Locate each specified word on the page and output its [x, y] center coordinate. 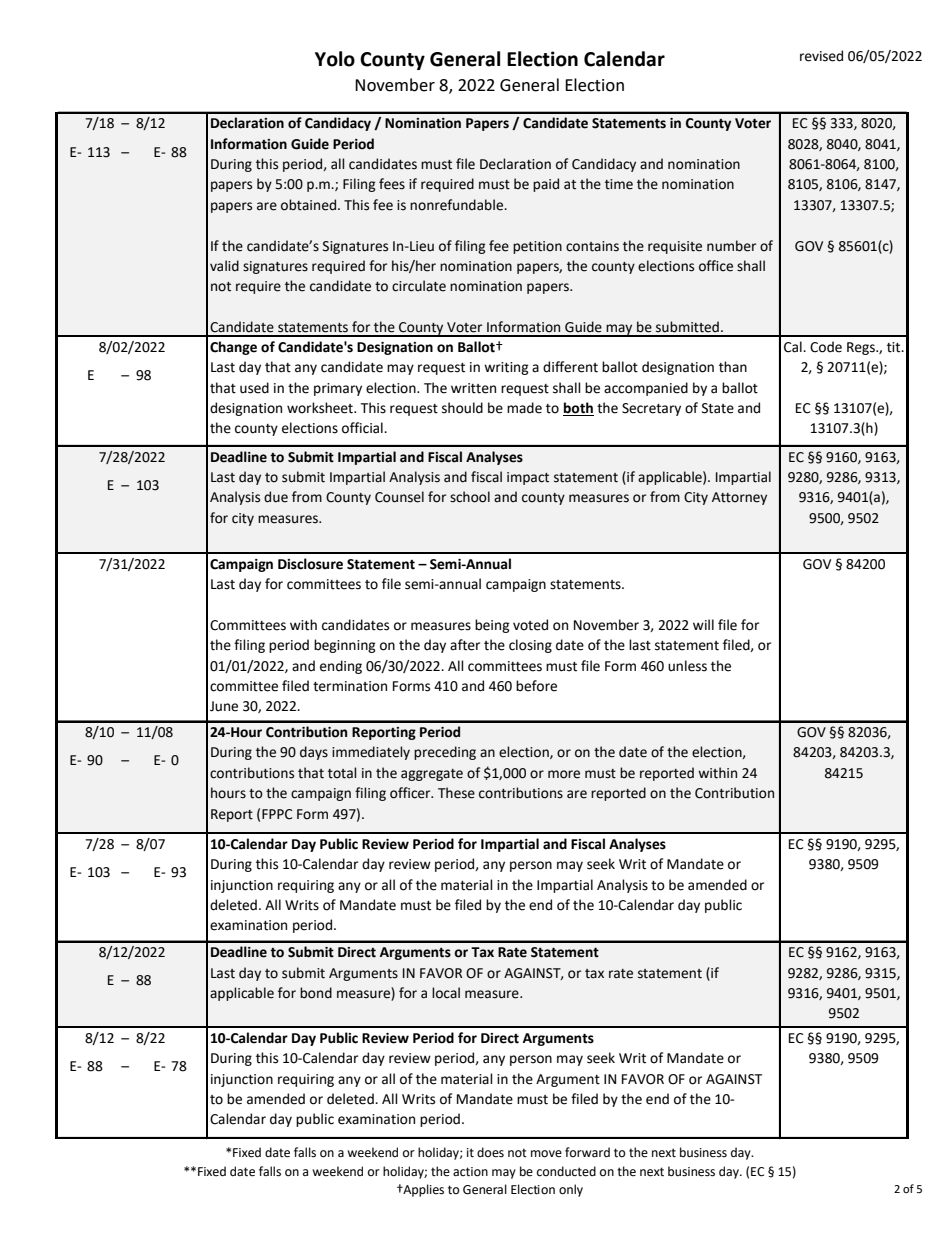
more [564, 774]
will [703, 624]
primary [338, 389]
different [570, 367]
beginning [345, 646]
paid [546, 185]
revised [821, 56]
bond [316, 993]
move [546, 1154]
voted [530, 625]
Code [826, 347]
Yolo [335, 59]
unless [687, 666]
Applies [422, 1190]
